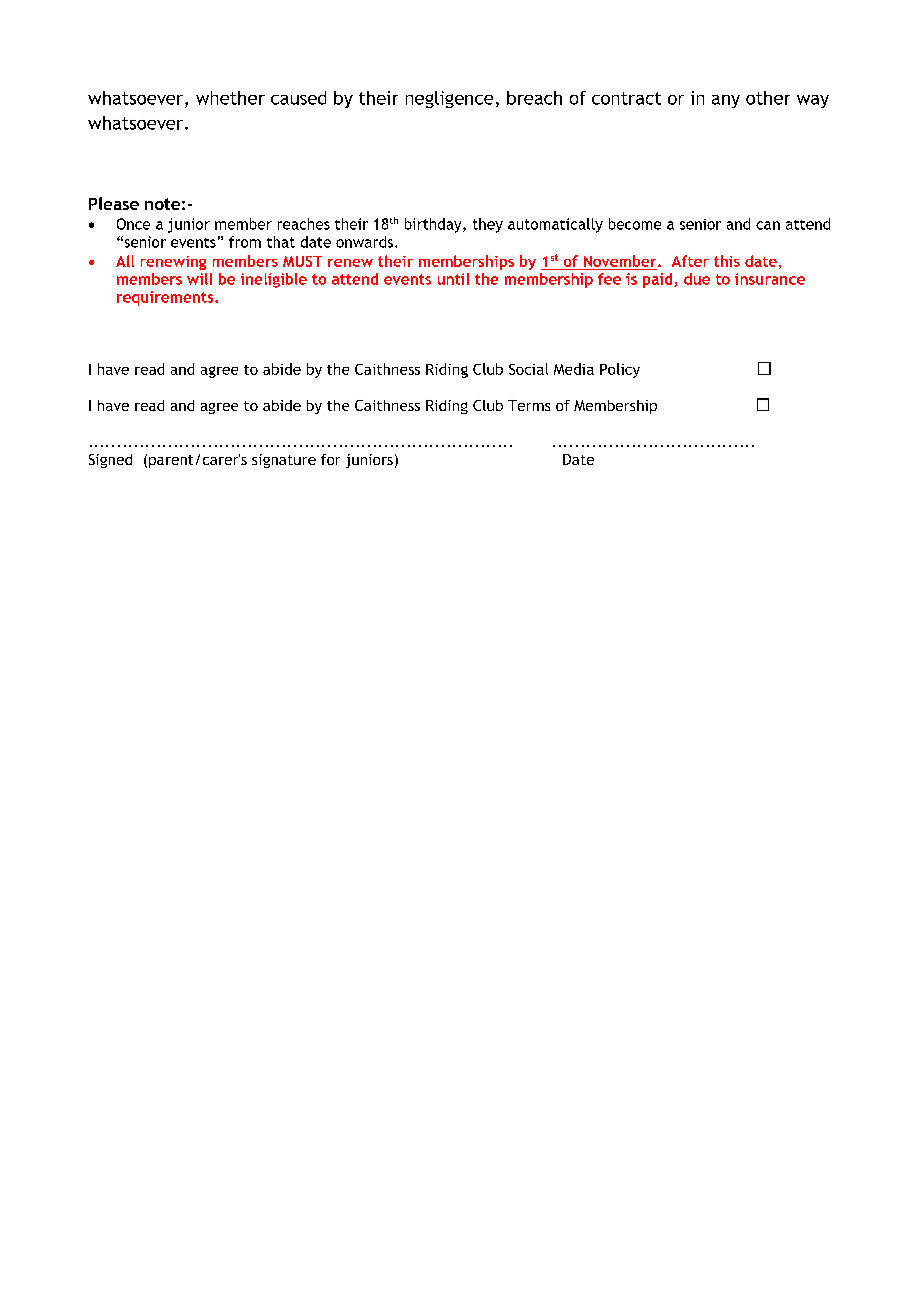 This screenshot has height=1308, width=924. Describe the element at coordinates (528, 369) in the screenshot. I see `Social` at that location.
